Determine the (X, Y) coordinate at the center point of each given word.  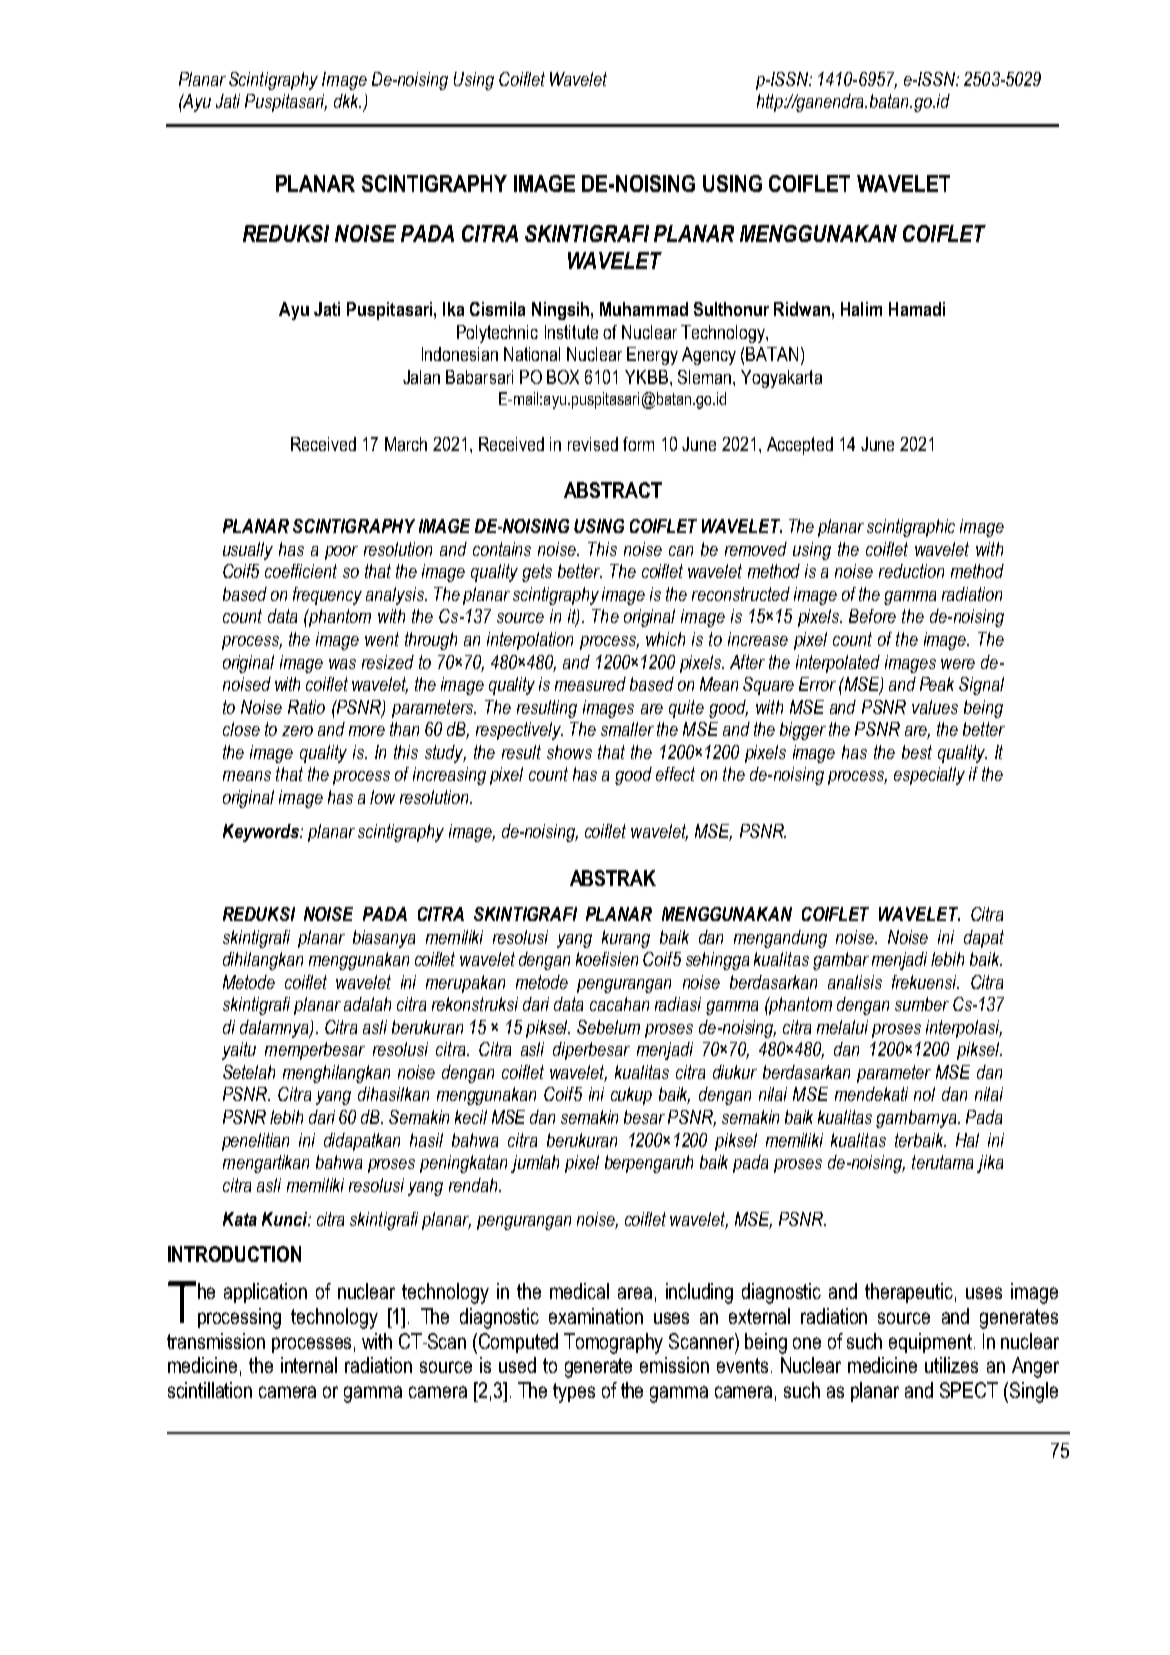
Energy (652, 356)
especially (929, 776)
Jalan (421, 377)
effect (675, 774)
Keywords (262, 833)
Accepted (800, 446)
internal (309, 1365)
